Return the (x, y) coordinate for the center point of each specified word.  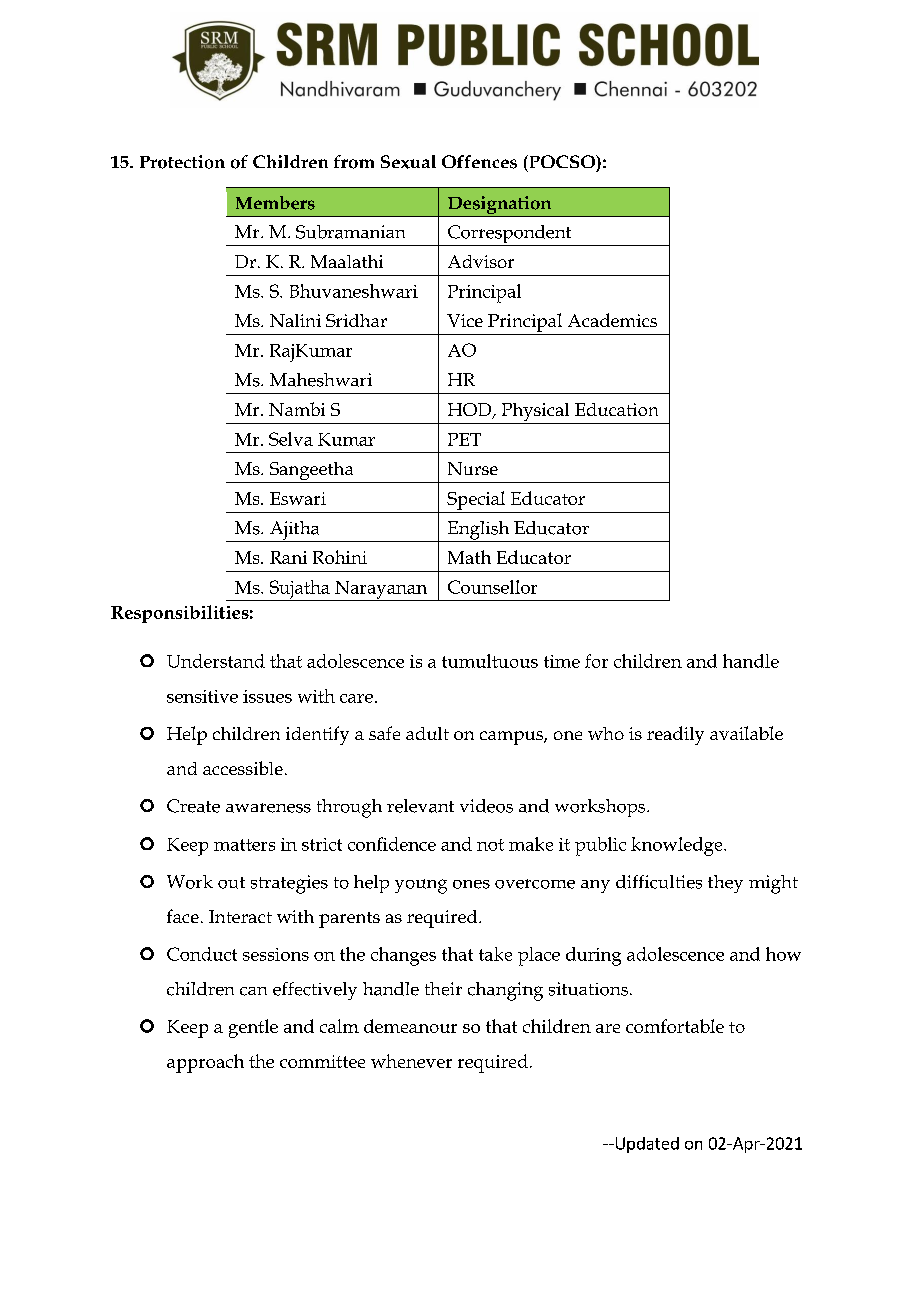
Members (275, 203)
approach (205, 1063)
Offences (479, 162)
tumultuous (490, 661)
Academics (612, 320)
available (746, 733)
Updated (646, 1145)
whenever (411, 1061)
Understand (216, 661)
